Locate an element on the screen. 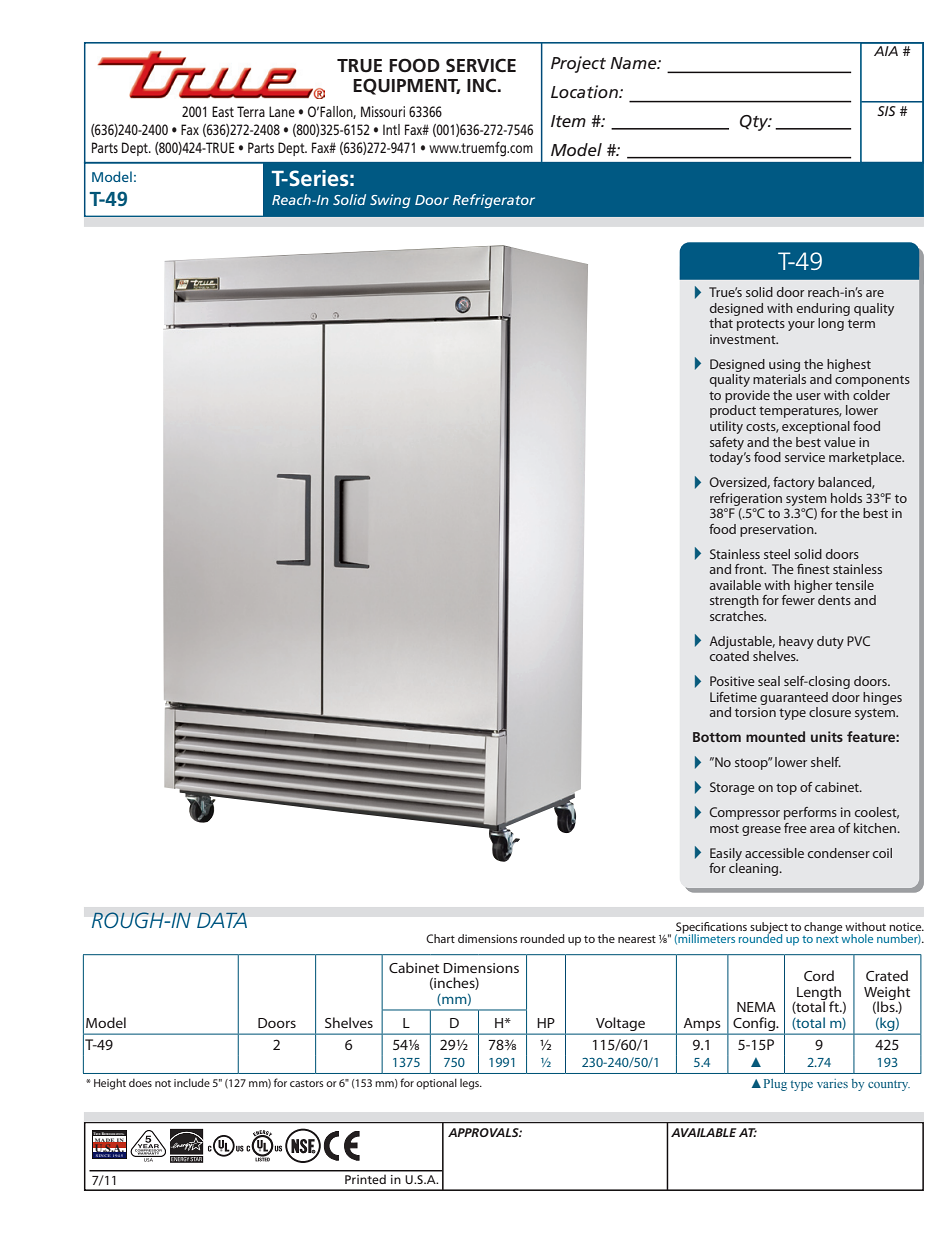  Chart is located at coordinates (440, 938).
